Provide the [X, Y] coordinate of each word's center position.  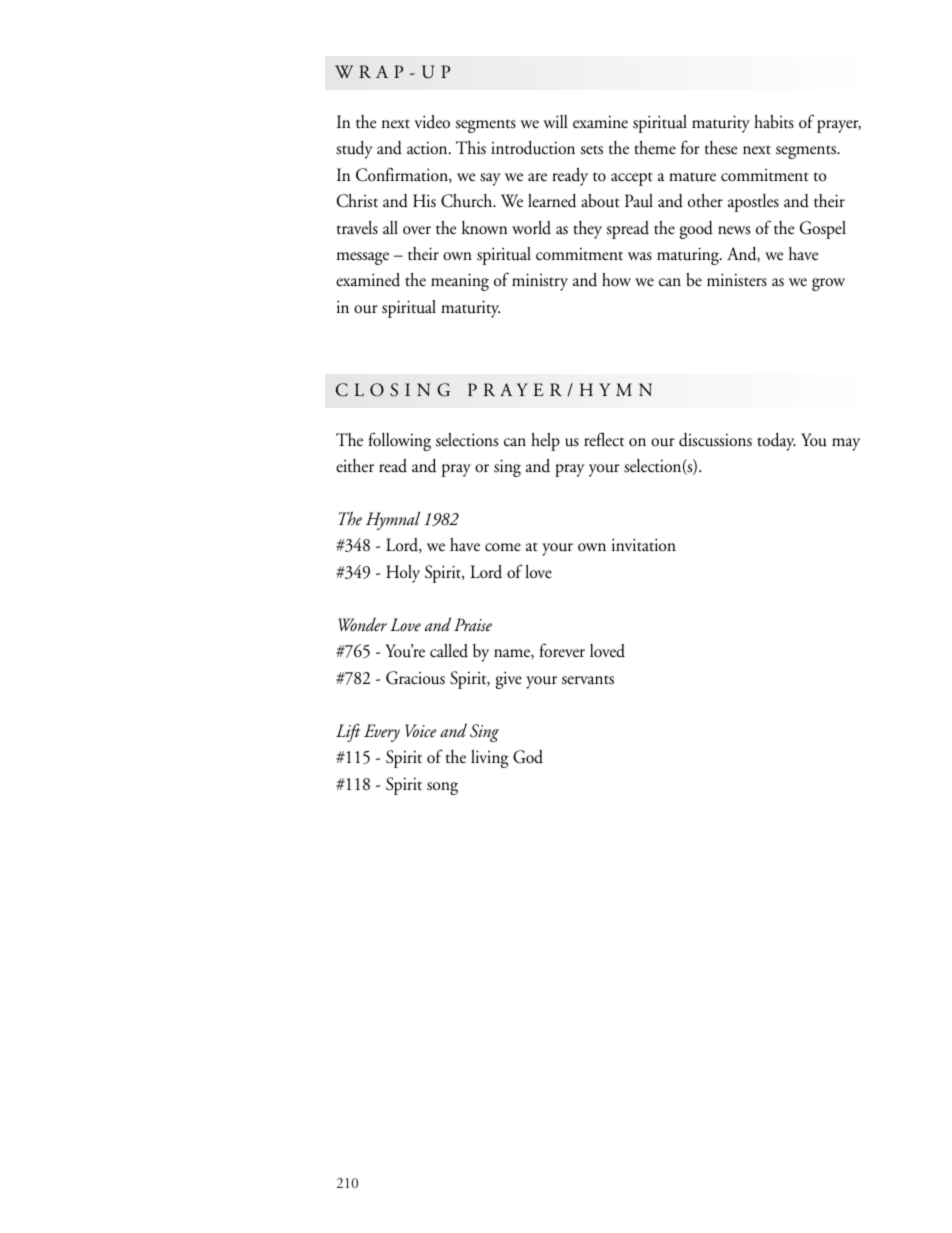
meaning [460, 282]
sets [591, 150]
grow [828, 284]
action [428, 148]
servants [588, 680]
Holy [403, 574]
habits [774, 122]
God [528, 757]
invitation [644, 545]
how [616, 279]
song [442, 788]
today [776, 442]
